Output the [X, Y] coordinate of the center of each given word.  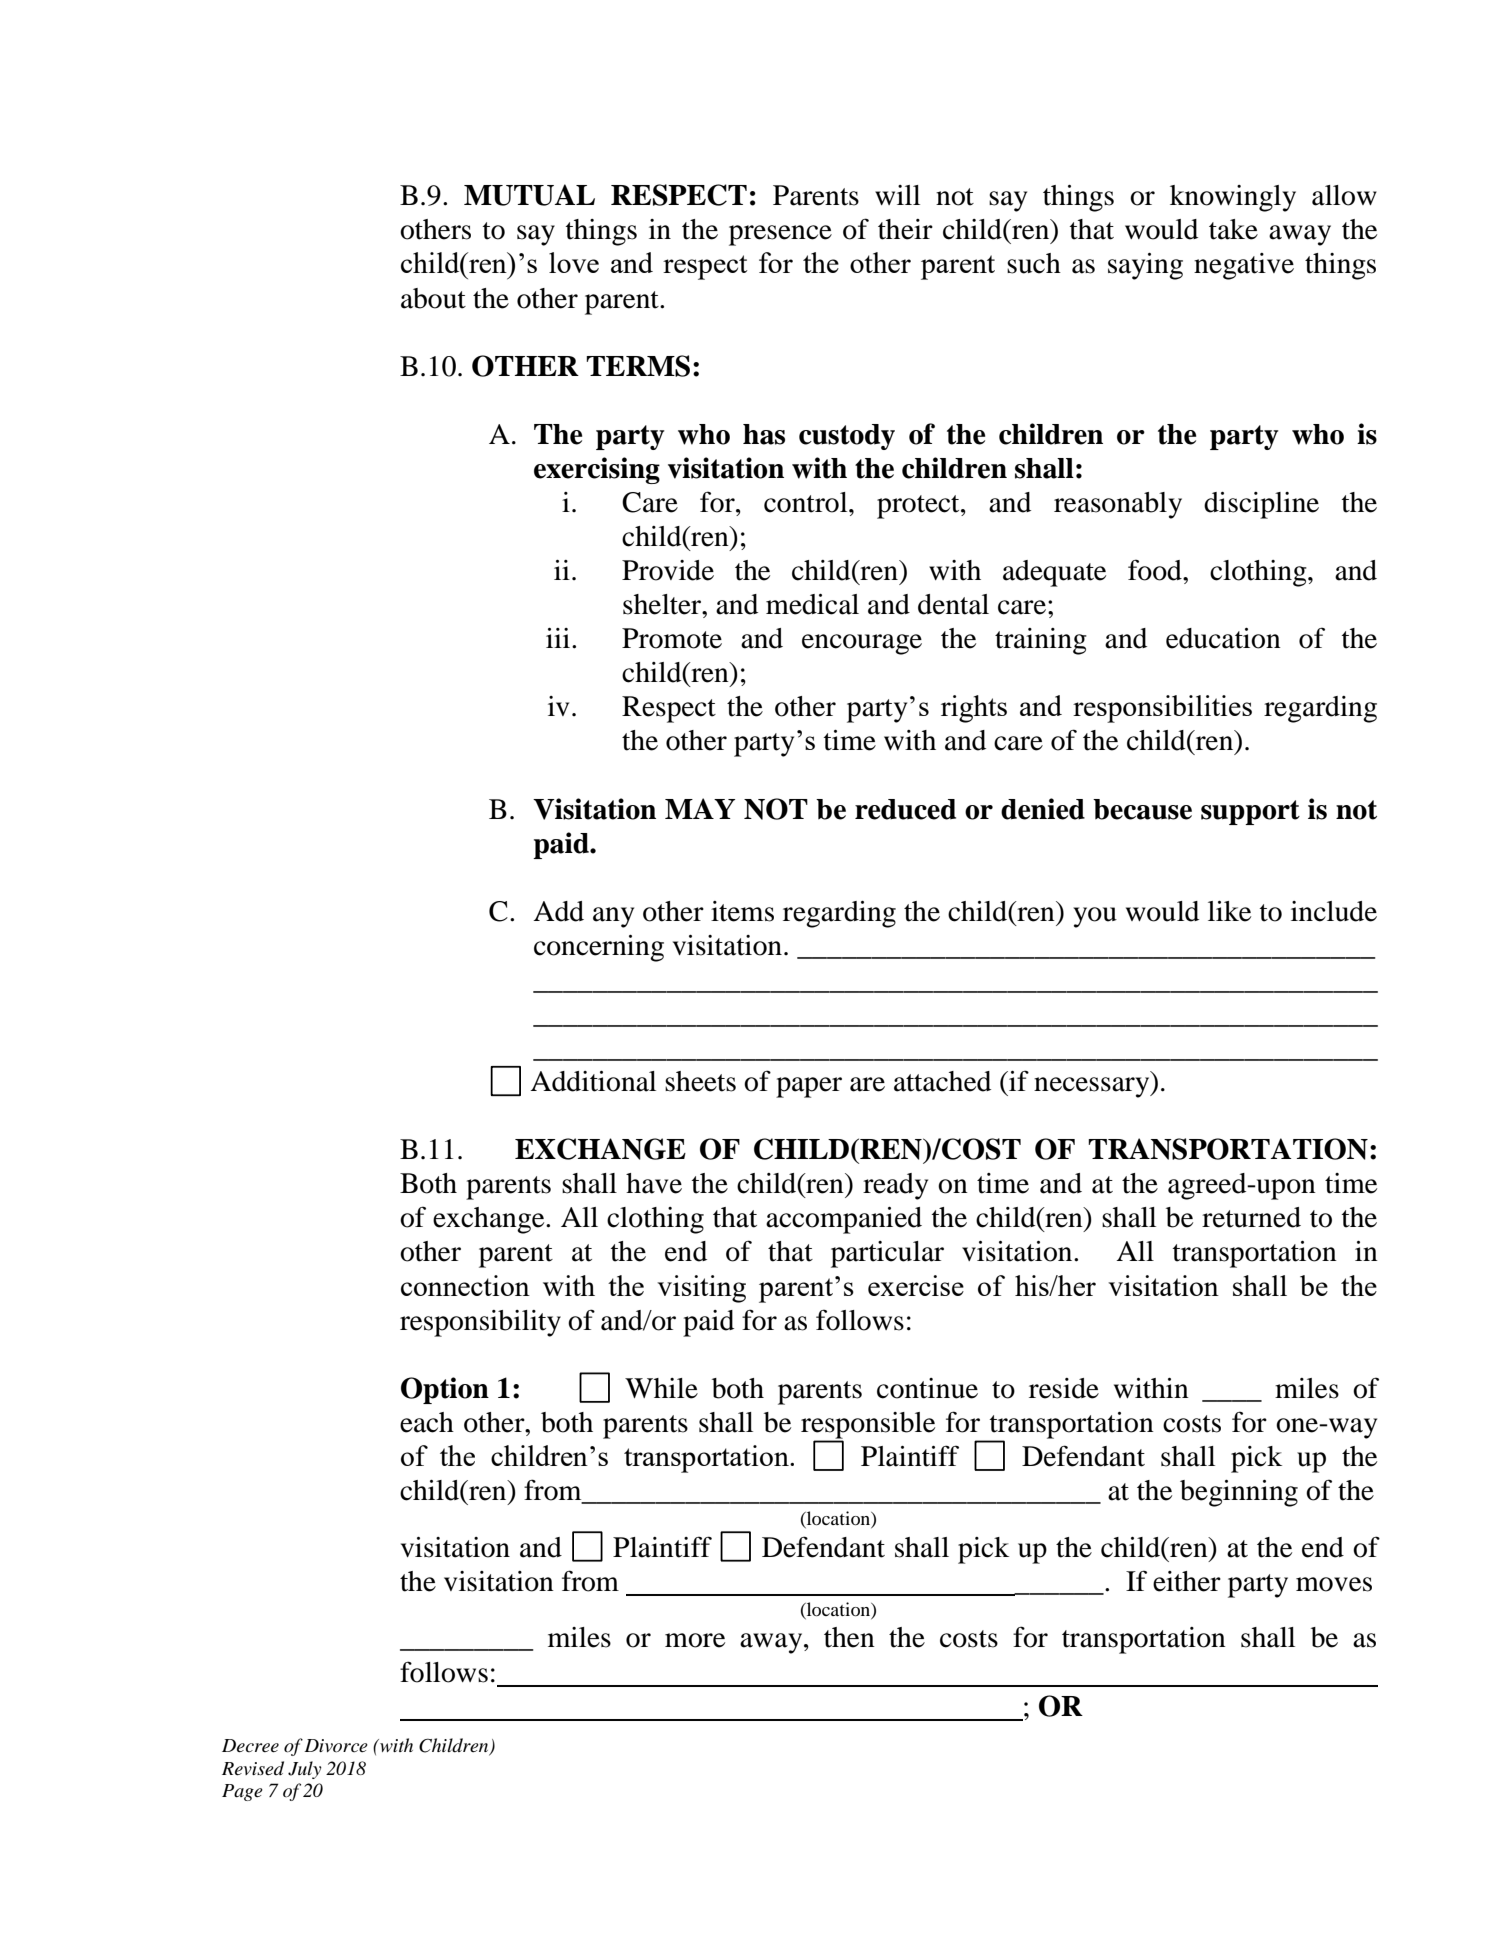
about [433, 298]
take [1233, 229]
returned [1251, 1217]
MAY [700, 808]
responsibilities [1162, 709]
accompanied [844, 1220]
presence [780, 235]
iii [558, 638]
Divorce [336, 1746]
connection [465, 1285]
